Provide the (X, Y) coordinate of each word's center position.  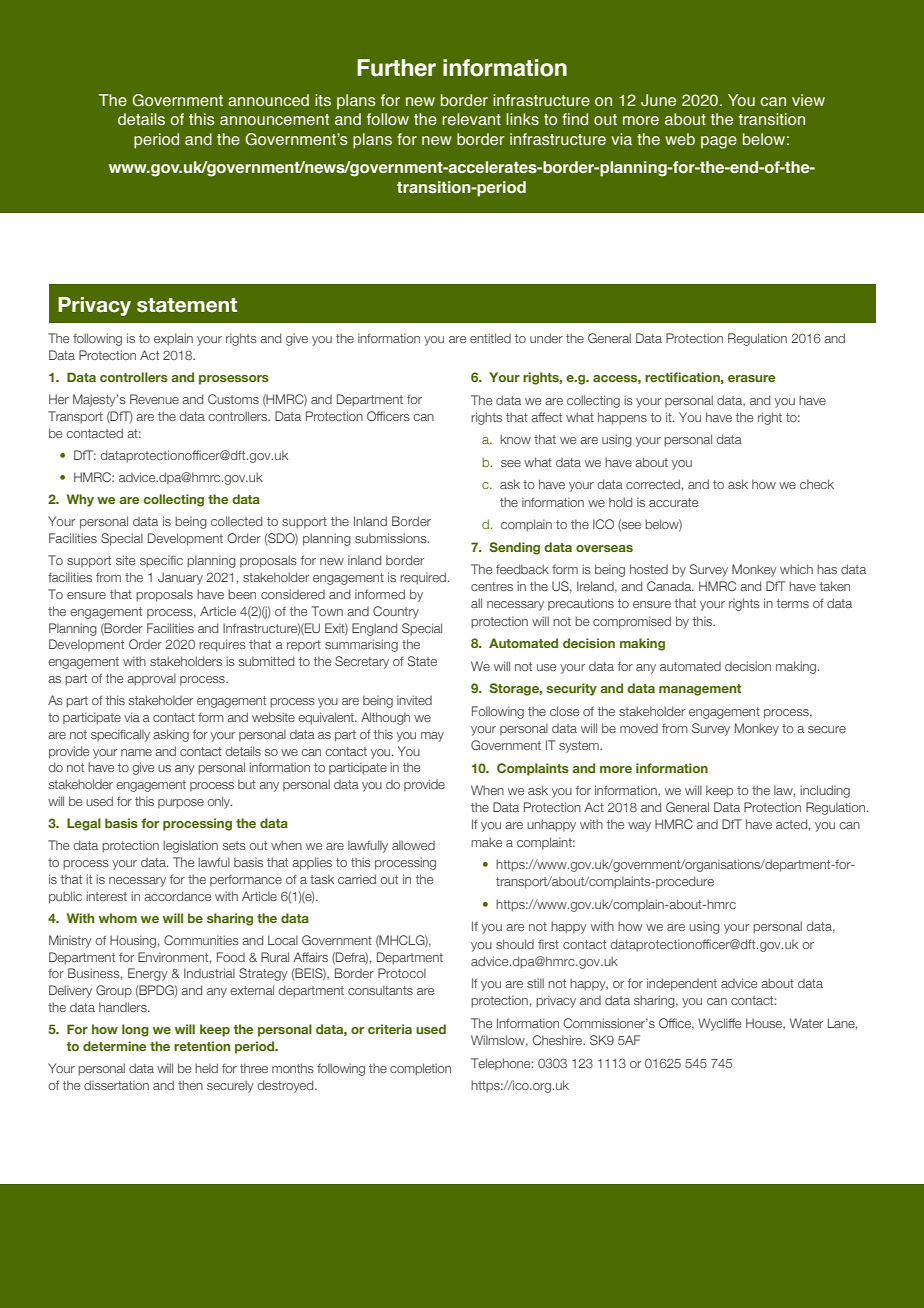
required (423, 578)
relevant (471, 119)
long (135, 1030)
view (808, 100)
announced (268, 100)
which (796, 569)
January (180, 578)
